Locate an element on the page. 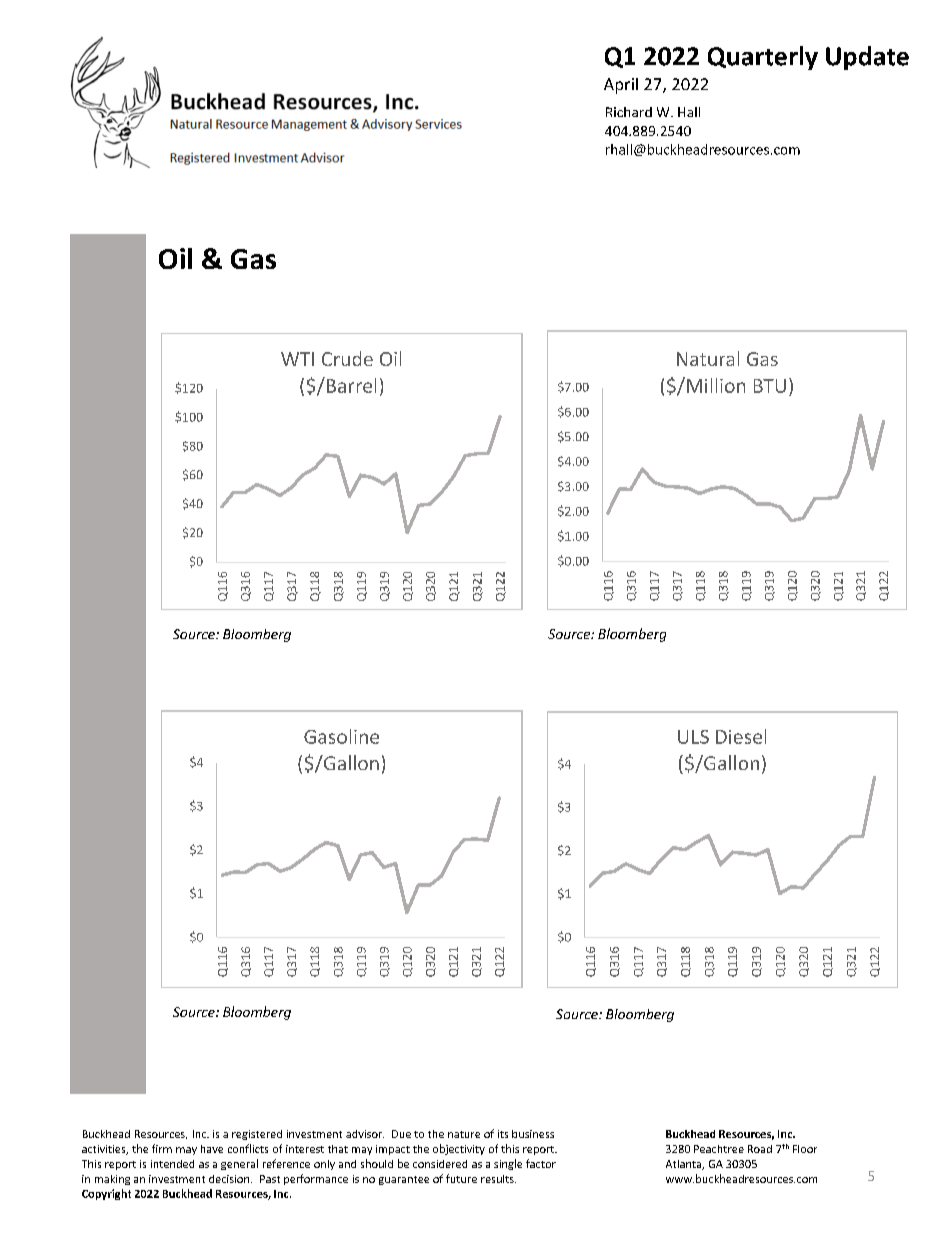 The image size is (952, 1233). Quarterly is located at coordinates (763, 58).
